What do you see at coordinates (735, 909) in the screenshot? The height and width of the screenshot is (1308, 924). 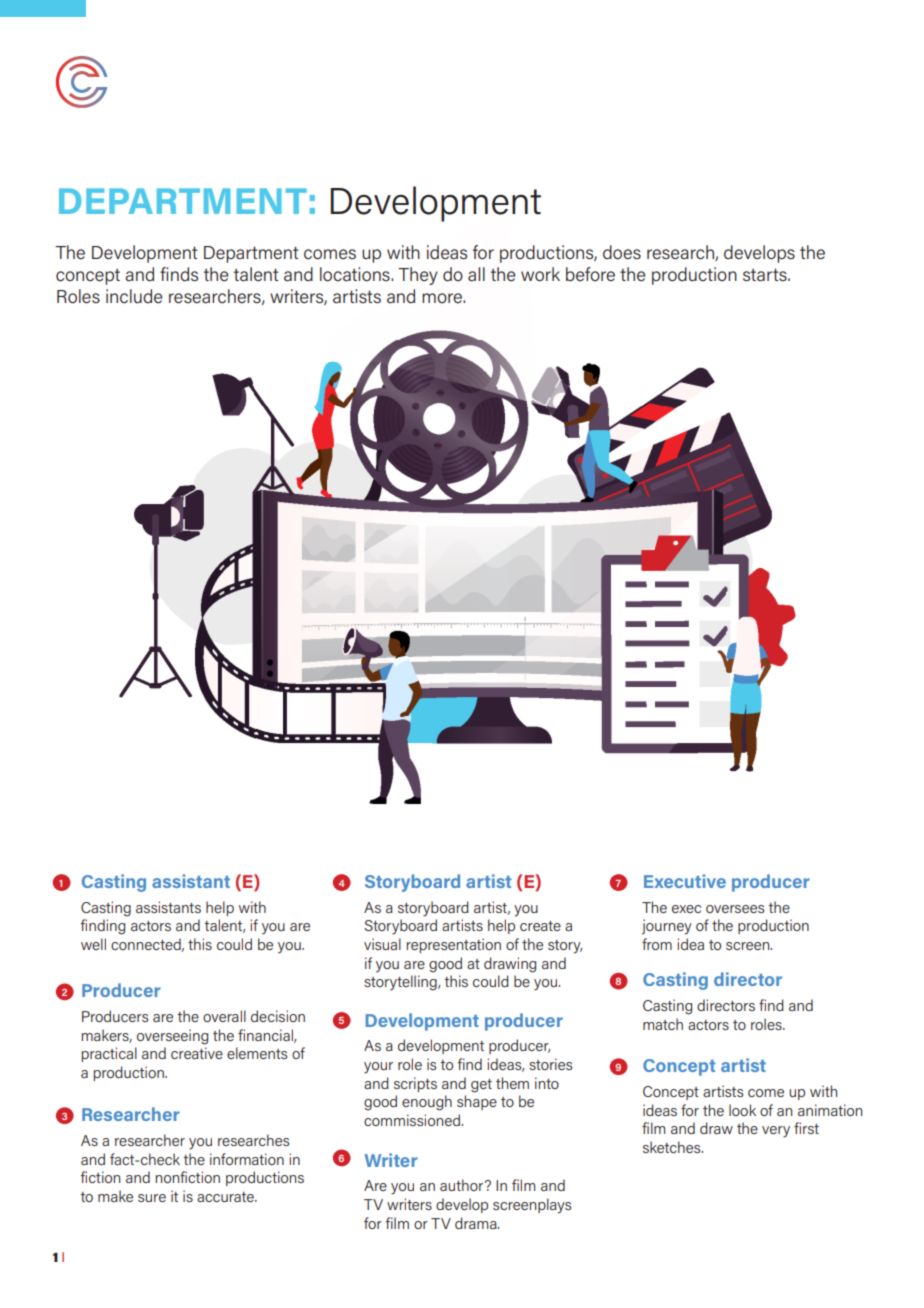 I see `oversees` at bounding box center [735, 909].
